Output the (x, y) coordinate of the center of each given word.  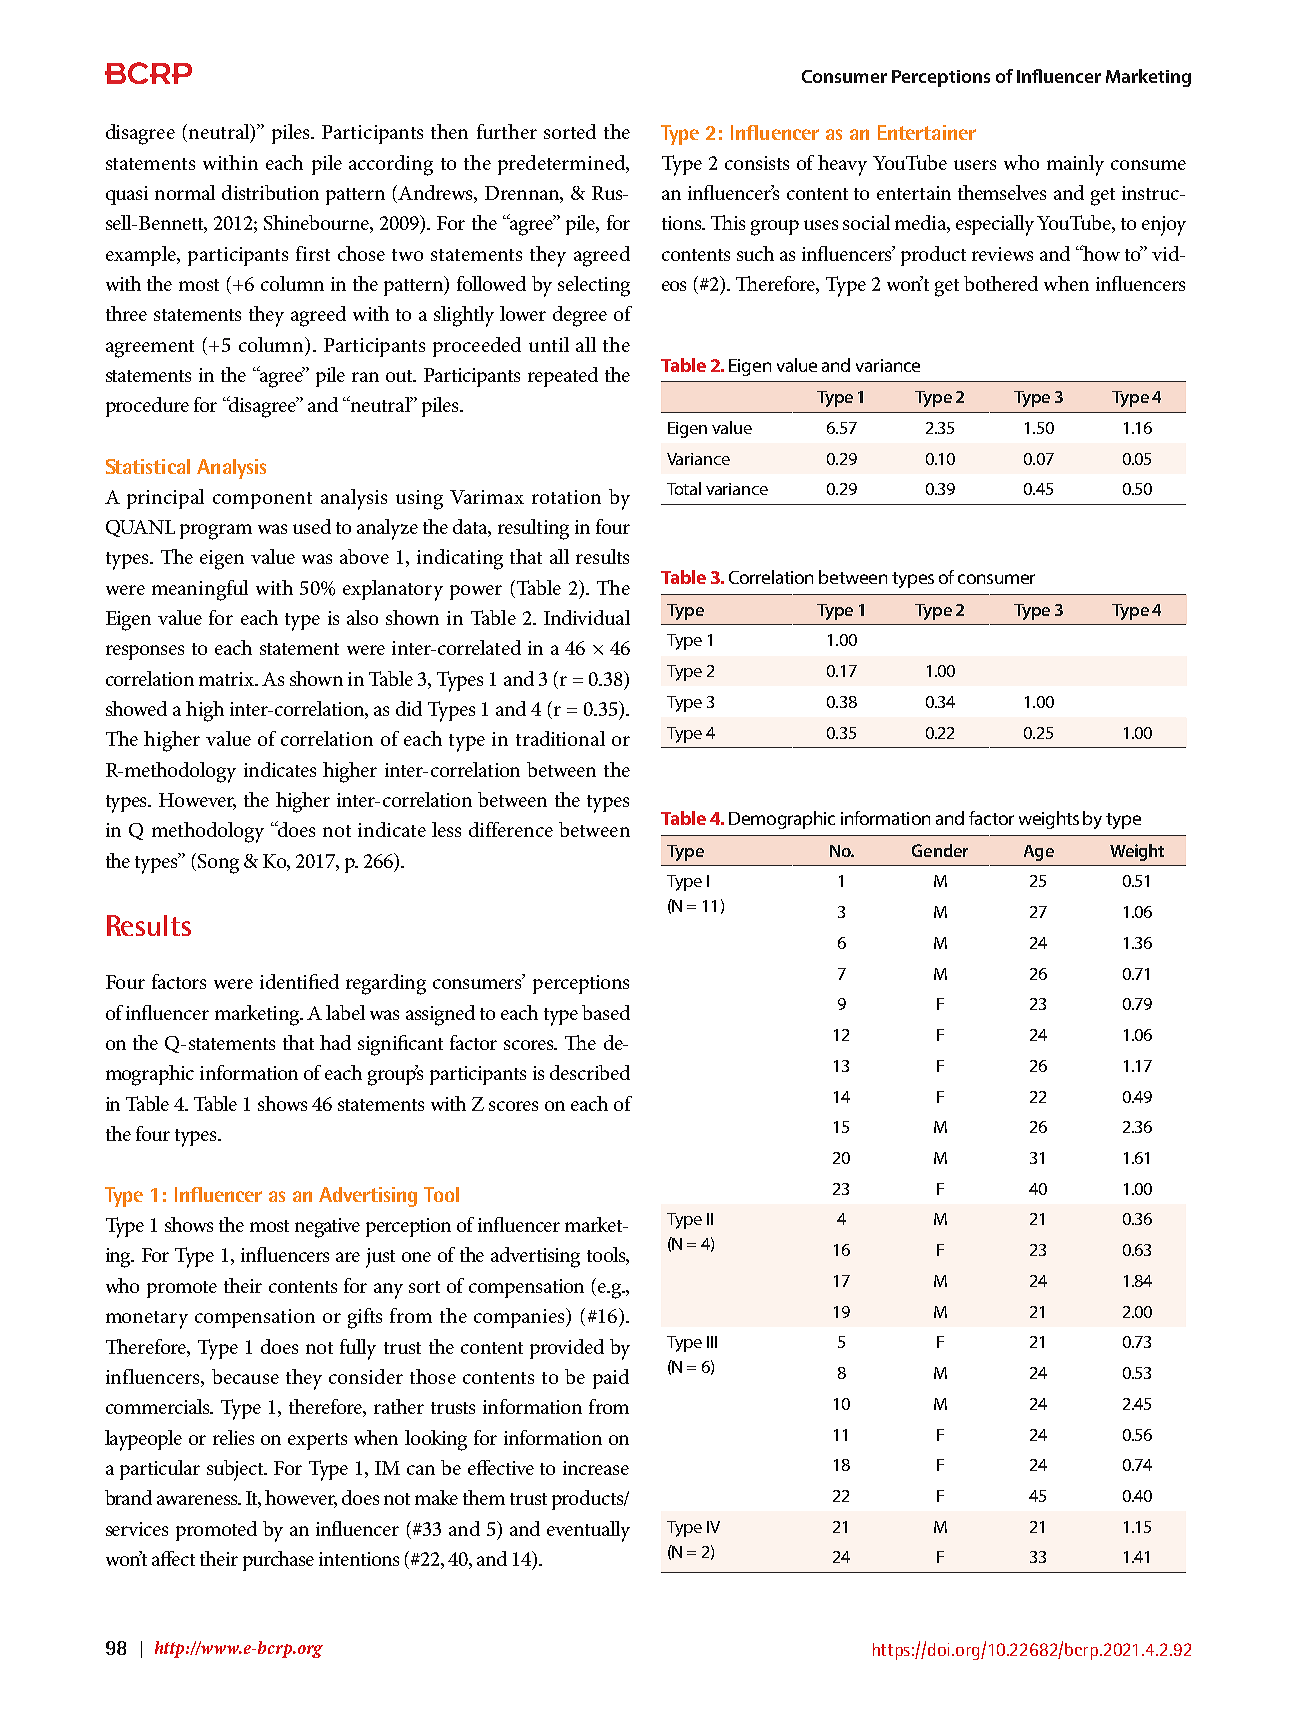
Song (218, 864)
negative (327, 1228)
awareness (198, 1500)
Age (1039, 853)
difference (511, 829)
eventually (588, 1531)
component (262, 500)
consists (757, 163)
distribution (270, 192)
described (590, 1072)
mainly (1075, 165)
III (712, 1342)
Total (684, 488)
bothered (1001, 283)
